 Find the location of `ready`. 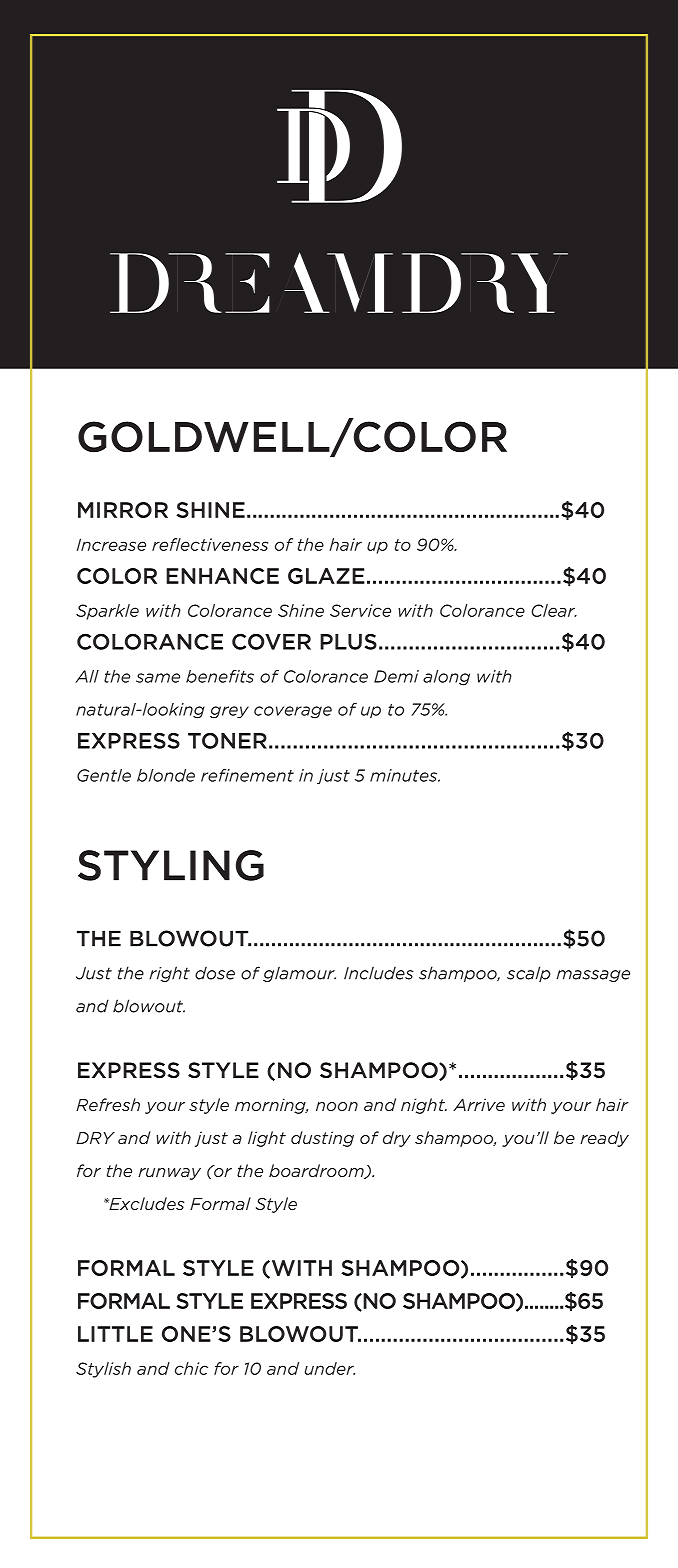

ready is located at coordinates (604, 1139).
